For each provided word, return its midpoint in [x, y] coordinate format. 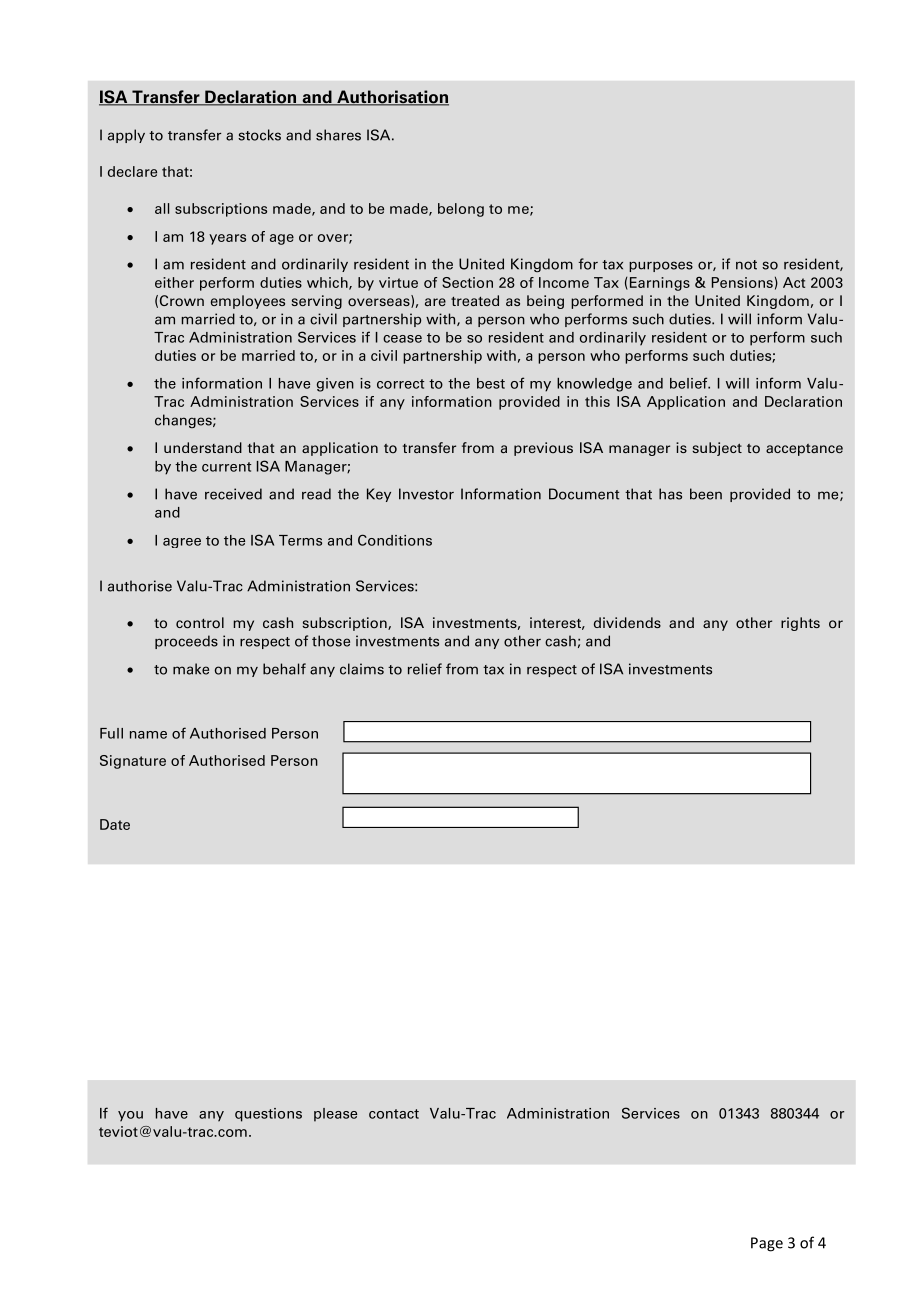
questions [268, 1115]
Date [115, 824]
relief [425, 669]
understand [203, 447]
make [191, 669]
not [746, 265]
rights [800, 624]
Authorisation [392, 98]
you [130, 1116]
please [335, 1115]
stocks [259, 135]
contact [394, 1114]
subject [717, 449]
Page [767, 1244]
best [491, 383]
